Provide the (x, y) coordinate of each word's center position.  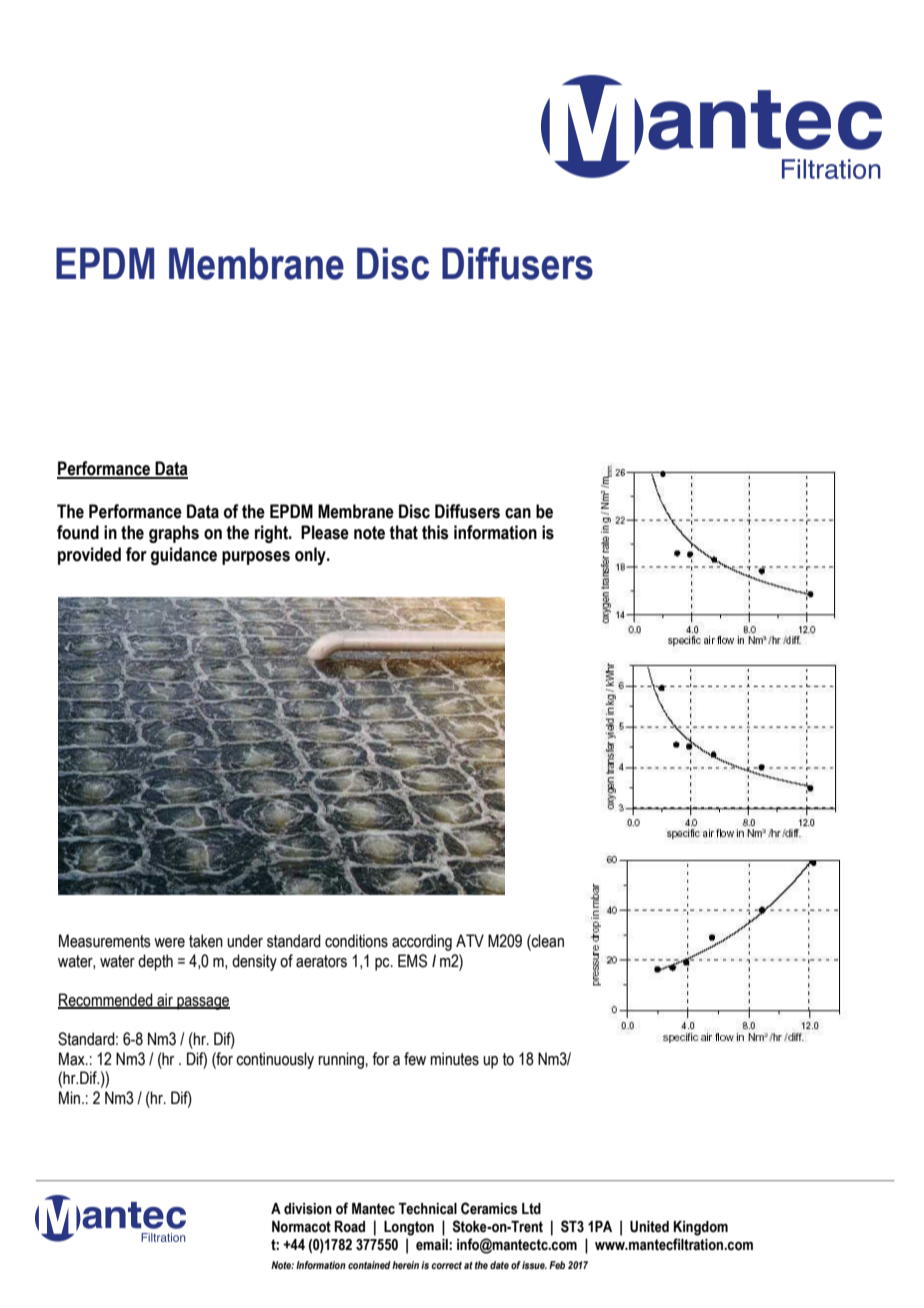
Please (325, 532)
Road (349, 1227)
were (169, 943)
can (518, 513)
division (308, 1209)
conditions (356, 941)
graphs (174, 534)
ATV (470, 940)
